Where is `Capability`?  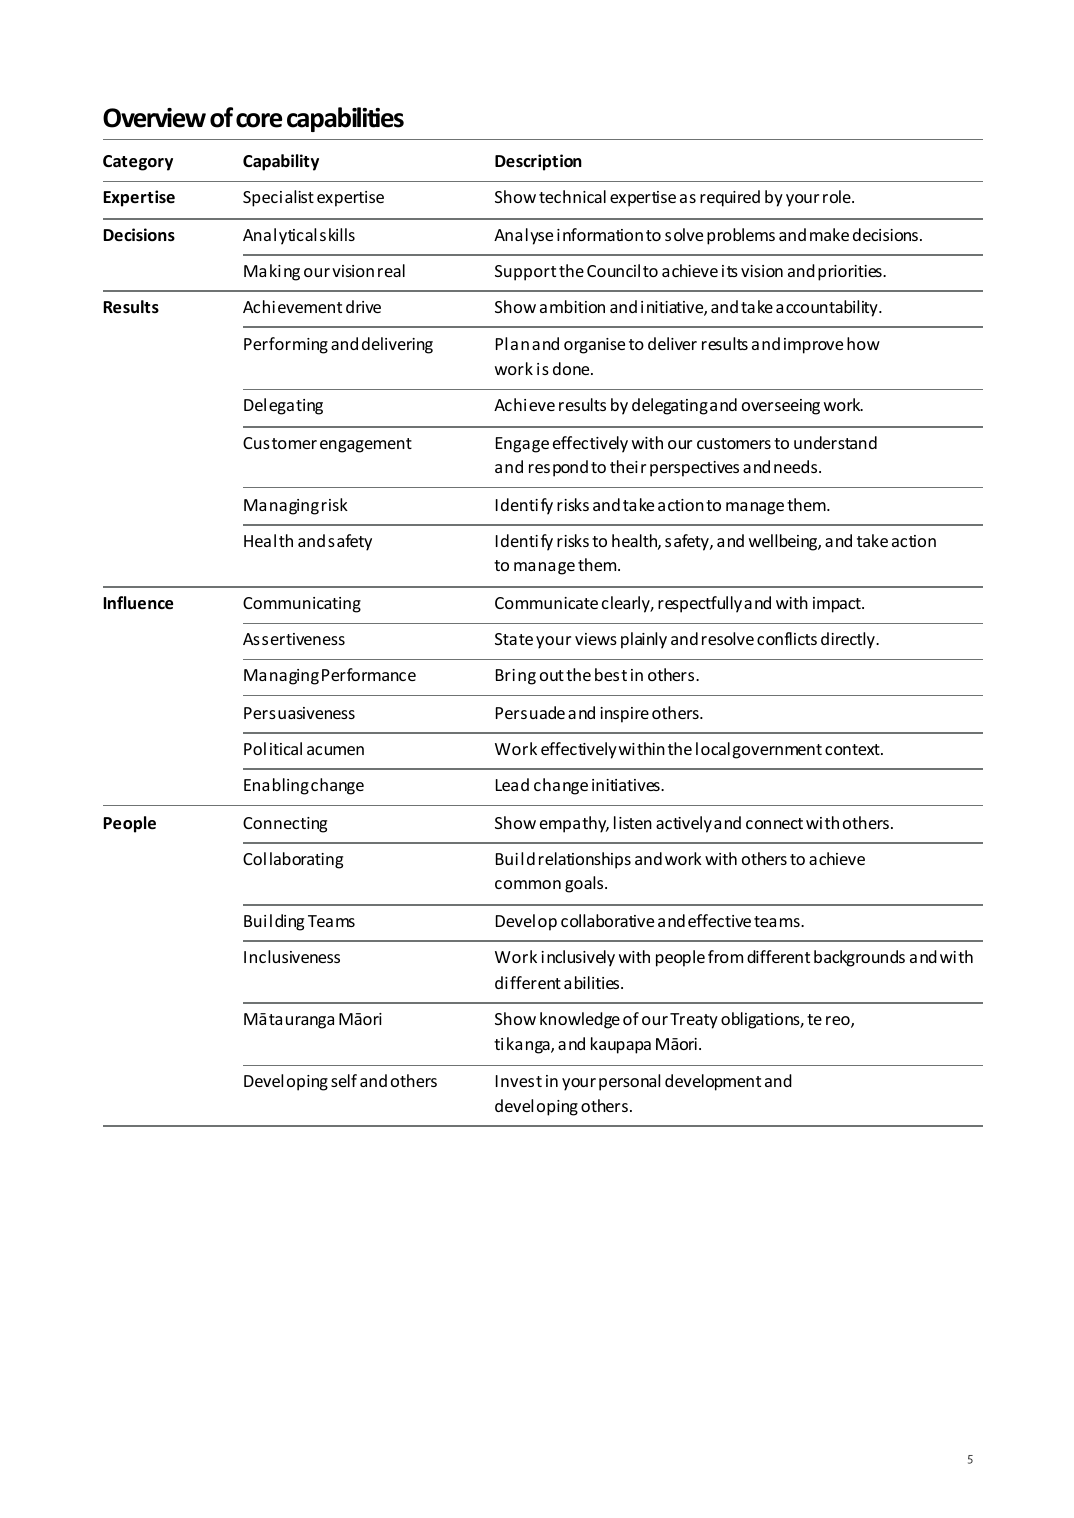
Capability is located at coordinates (281, 162).
